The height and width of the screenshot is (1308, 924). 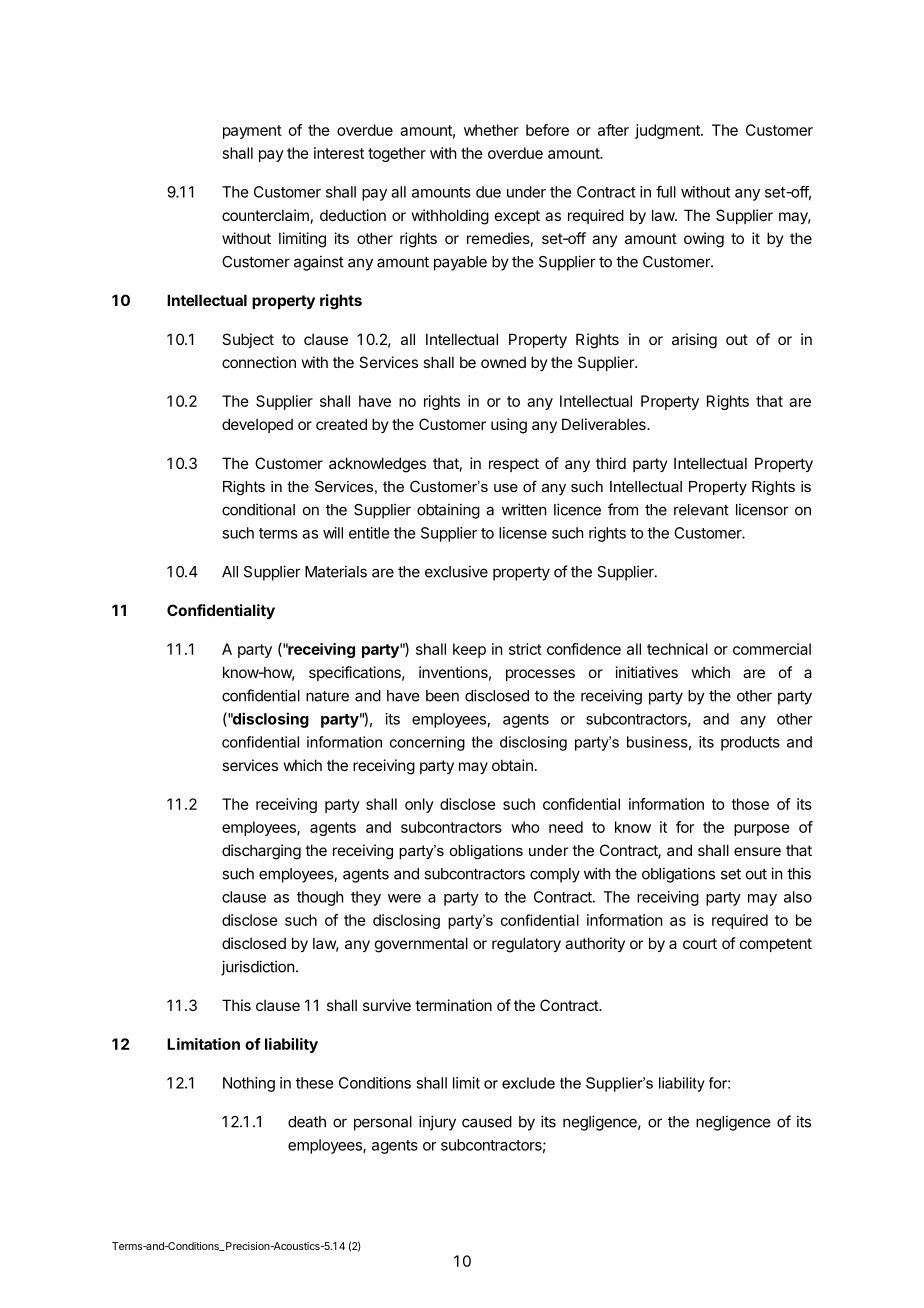 What do you see at coordinates (514, 465) in the screenshot?
I see `respect` at bounding box center [514, 465].
